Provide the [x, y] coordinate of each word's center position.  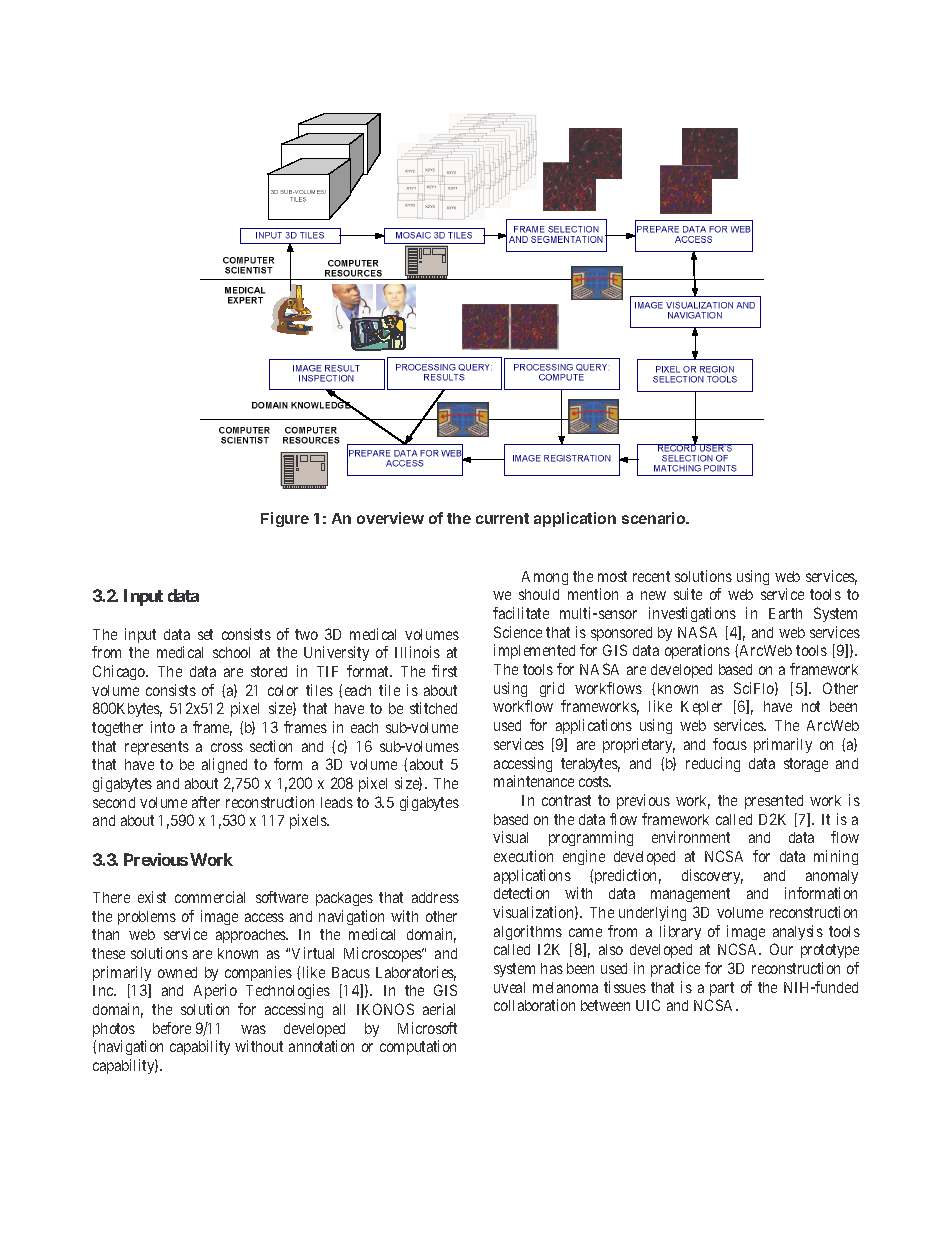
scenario [655, 518]
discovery [712, 876]
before [172, 1028]
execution [523, 856]
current [502, 518]
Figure [285, 519]
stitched [433, 708]
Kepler [701, 708]
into [163, 727]
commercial [210, 897]
